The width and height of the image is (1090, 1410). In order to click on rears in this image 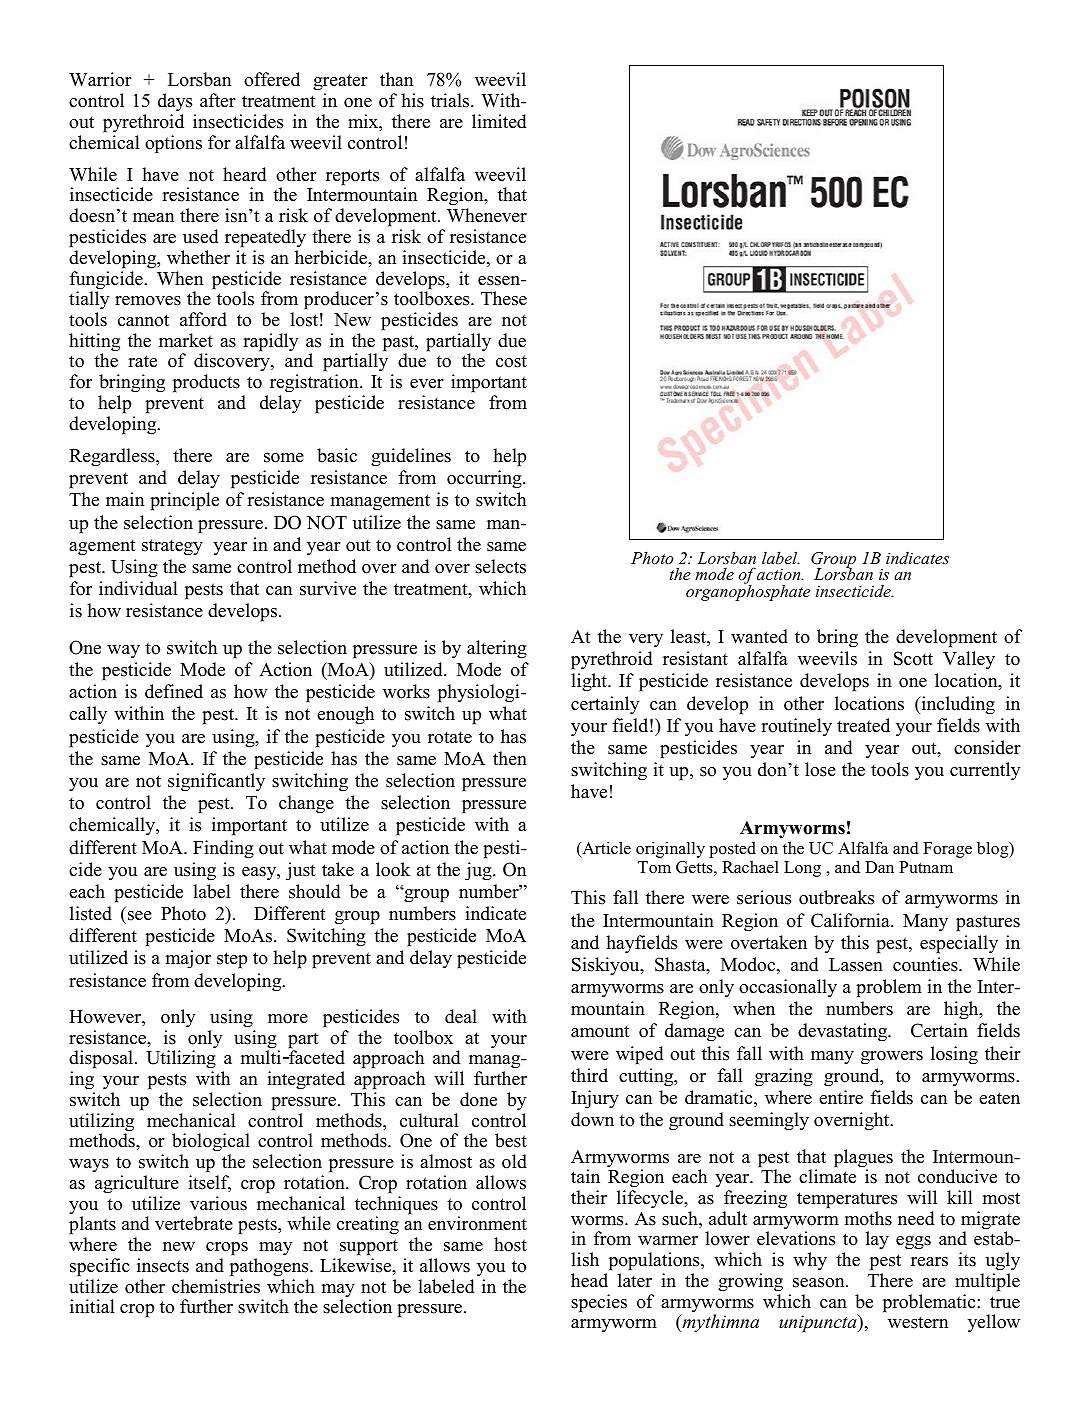, I will do `click(929, 1262)`.
